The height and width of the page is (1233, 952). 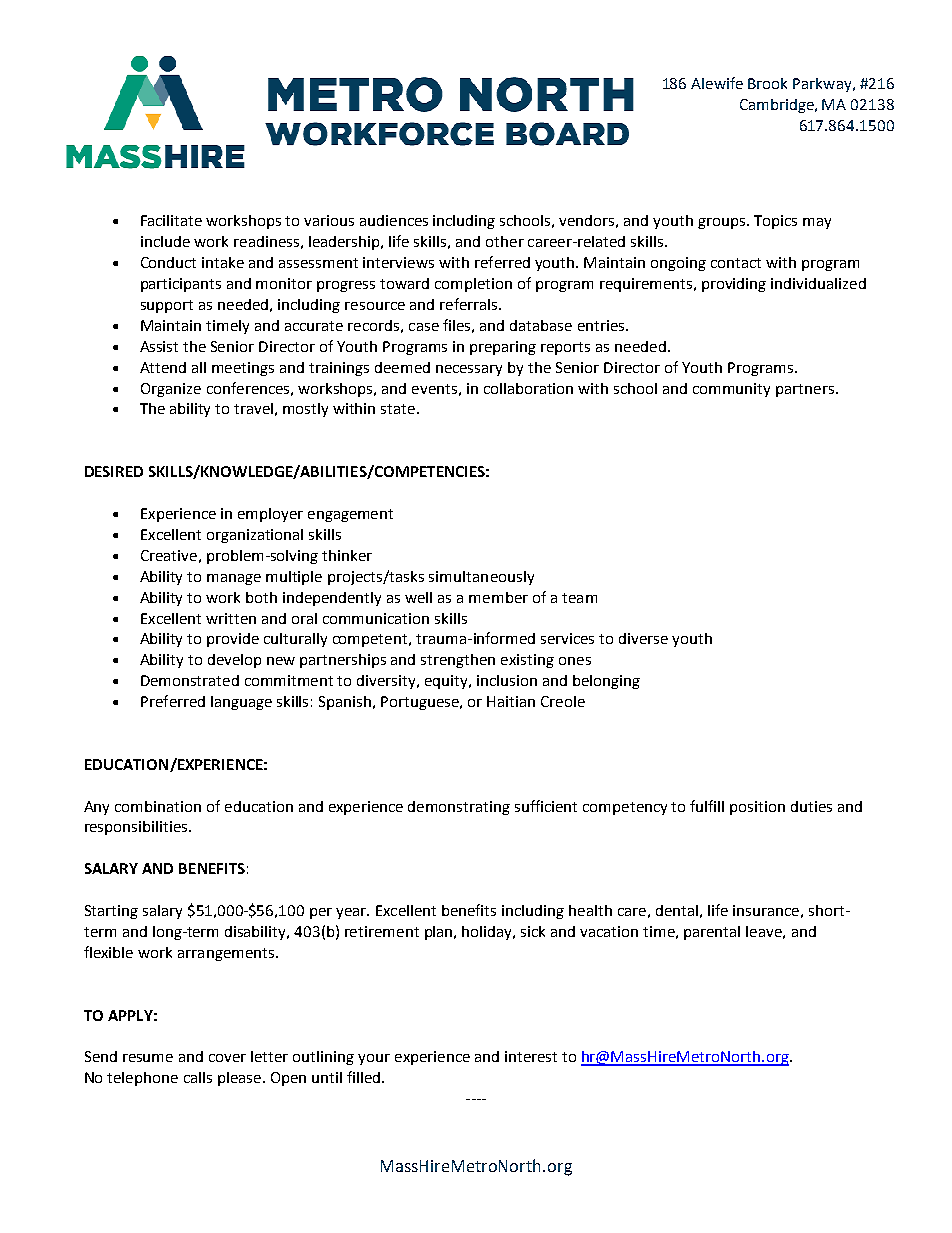 I want to click on resume, so click(x=148, y=1058).
